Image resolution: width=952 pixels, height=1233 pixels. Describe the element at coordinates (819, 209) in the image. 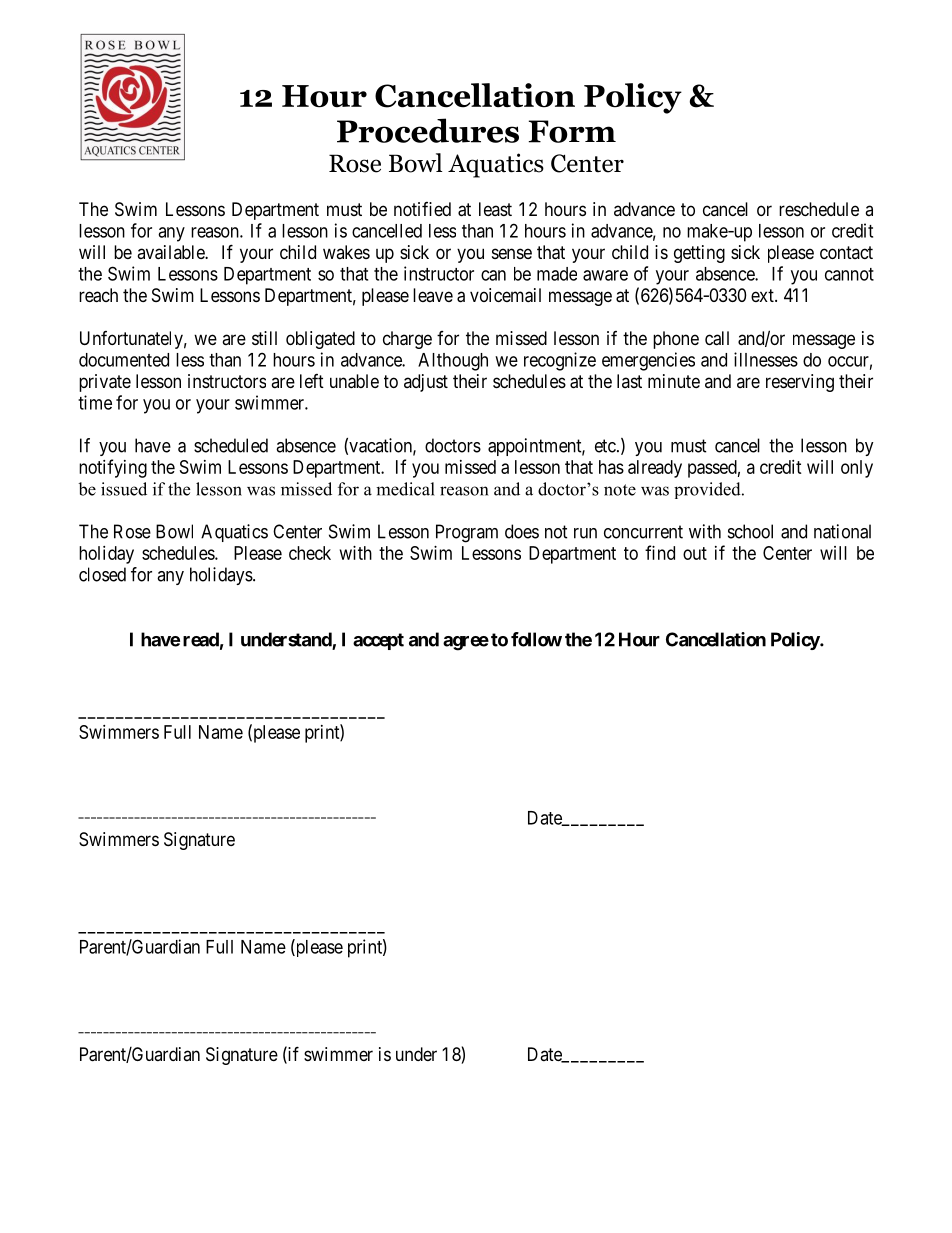

I see `reschedule` at that location.
